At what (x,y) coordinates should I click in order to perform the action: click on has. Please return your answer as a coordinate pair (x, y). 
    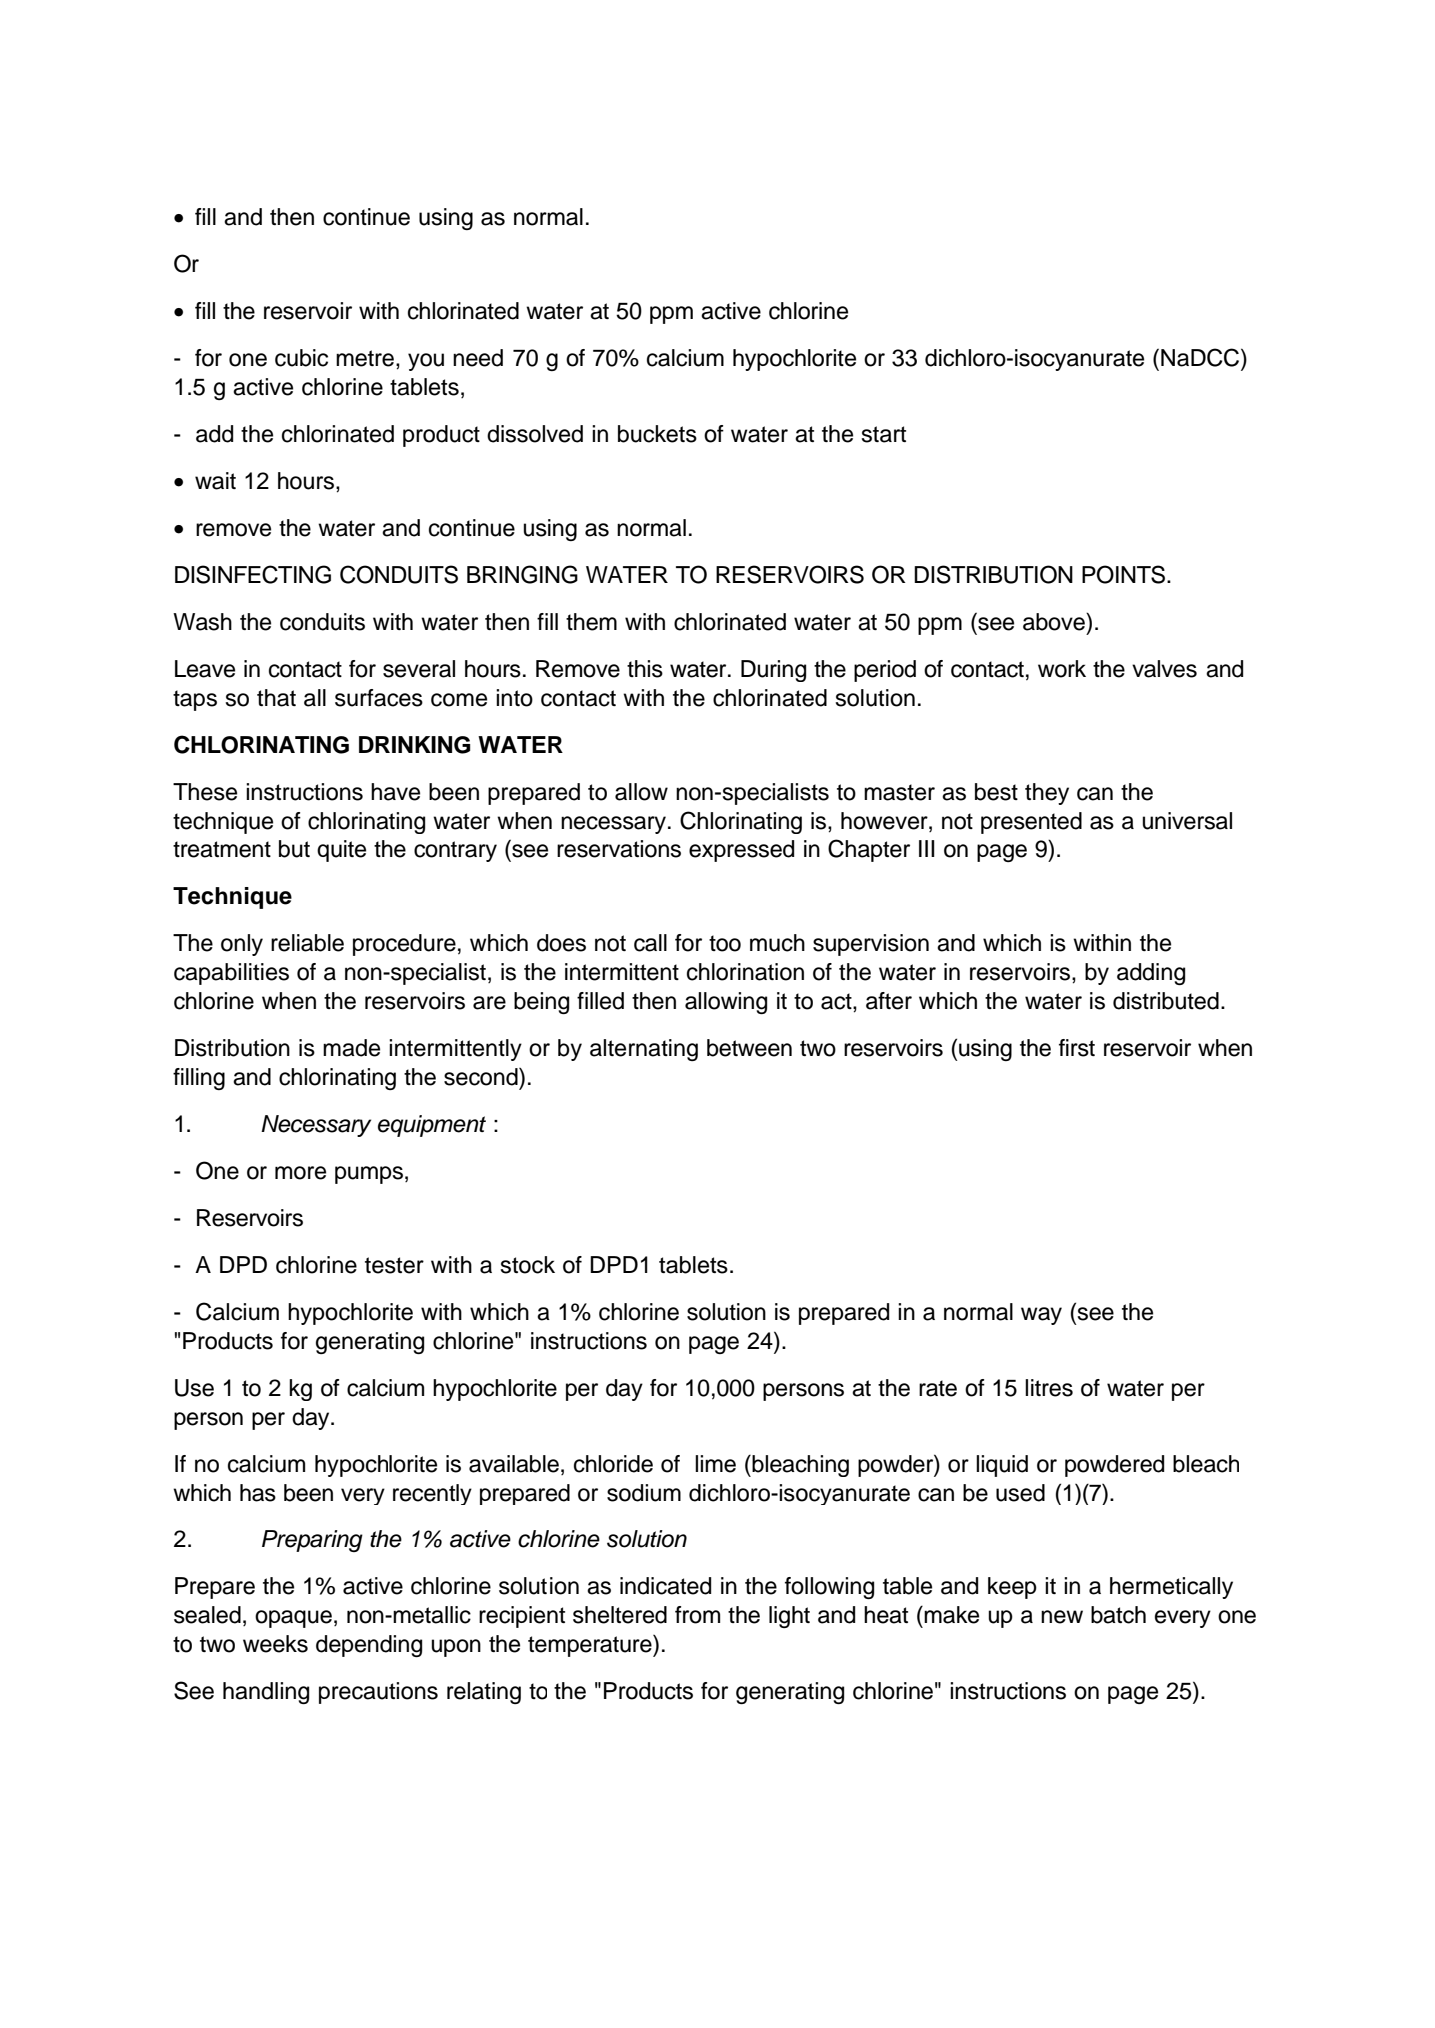
    Looking at the image, I should click on (258, 1493).
